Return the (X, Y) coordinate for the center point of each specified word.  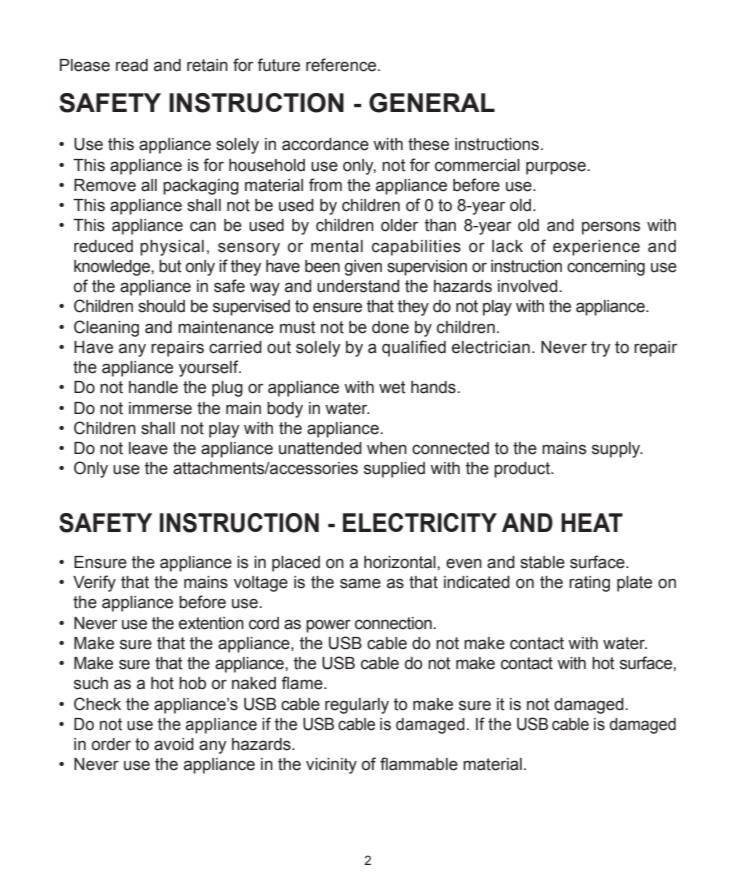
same (360, 583)
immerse (160, 408)
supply (617, 450)
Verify (94, 583)
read (132, 65)
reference (342, 65)
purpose (557, 168)
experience (596, 248)
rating (589, 584)
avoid (174, 744)
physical (172, 248)
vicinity (331, 766)
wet (392, 387)
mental (337, 246)
